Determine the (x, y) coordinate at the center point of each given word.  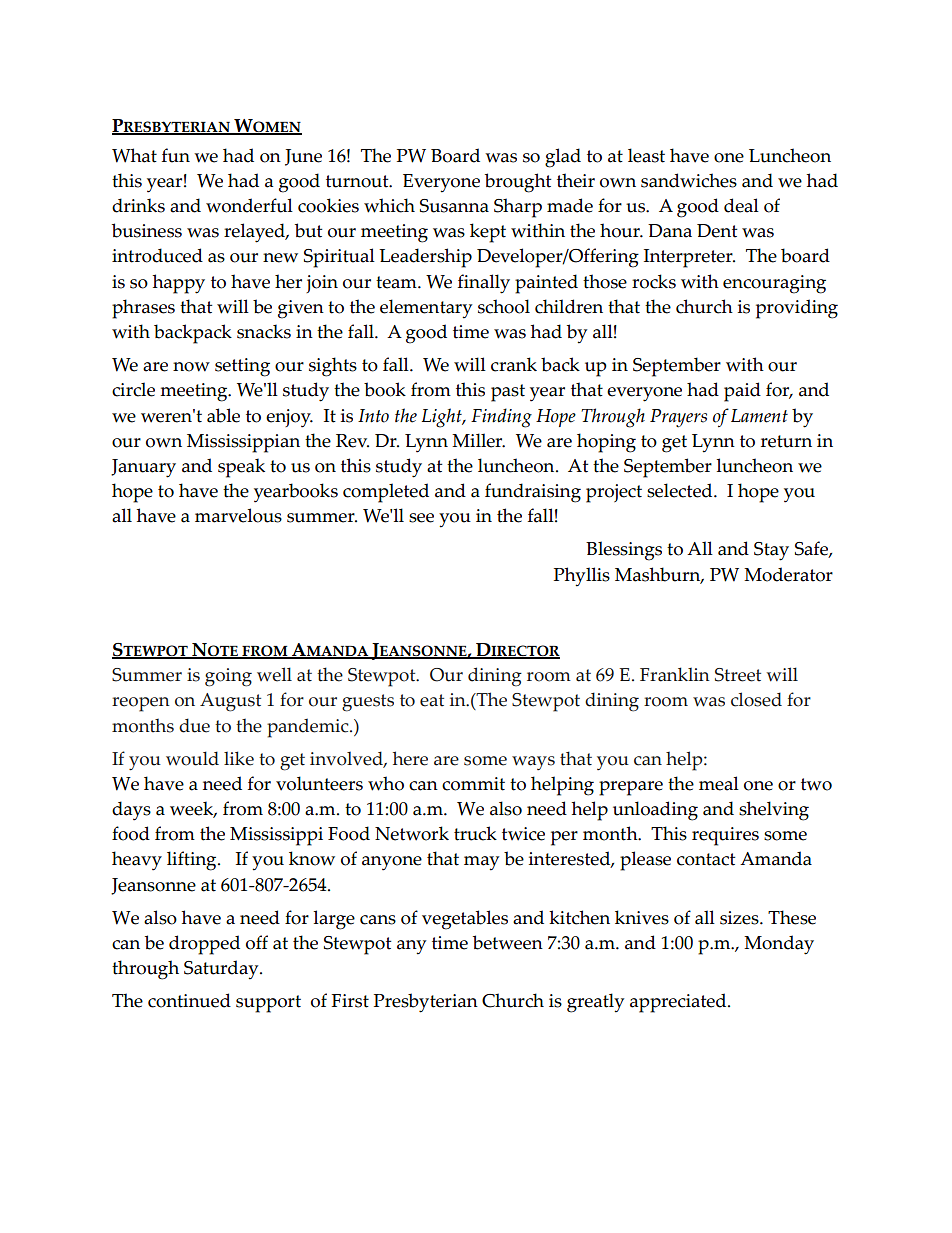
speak (241, 468)
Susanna (454, 206)
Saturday (222, 970)
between (508, 942)
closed (756, 699)
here (410, 758)
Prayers (678, 418)
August (230, 702)
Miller (478, 440)
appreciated (679, 1003)
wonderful (249, 205)
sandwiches (689, 180)
